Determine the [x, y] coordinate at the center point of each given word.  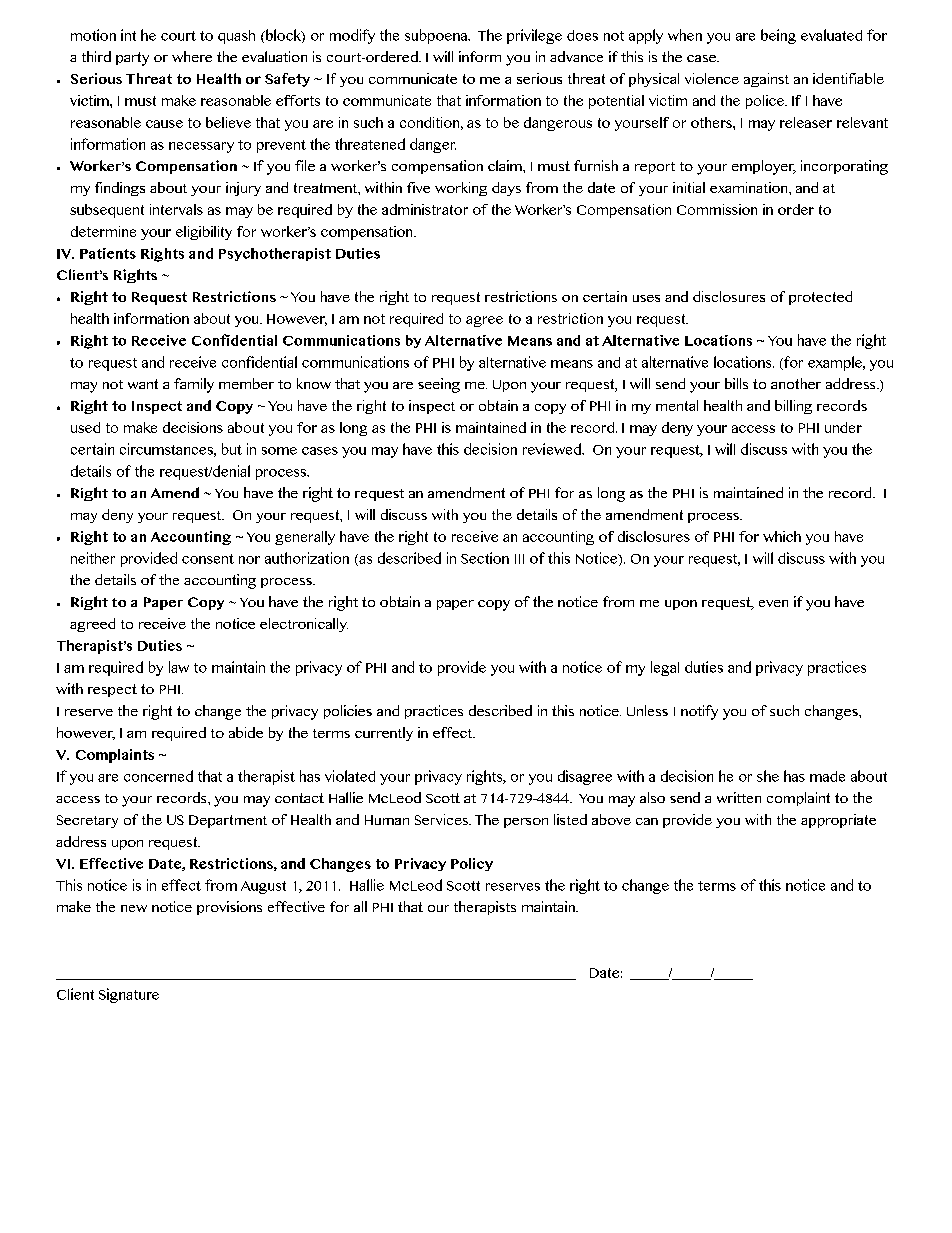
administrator [425, 209]
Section [485, 558]
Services [442, 819]
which [782, 536]
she [768, 776]
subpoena [437, 36]
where [192, 56]
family [194, 385]
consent [208, 559]
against [766, 80]
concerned [158, 776]
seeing [439, 385]
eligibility [204, 233]
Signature [129, 995]
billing [793, 407]
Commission [717, 209]
